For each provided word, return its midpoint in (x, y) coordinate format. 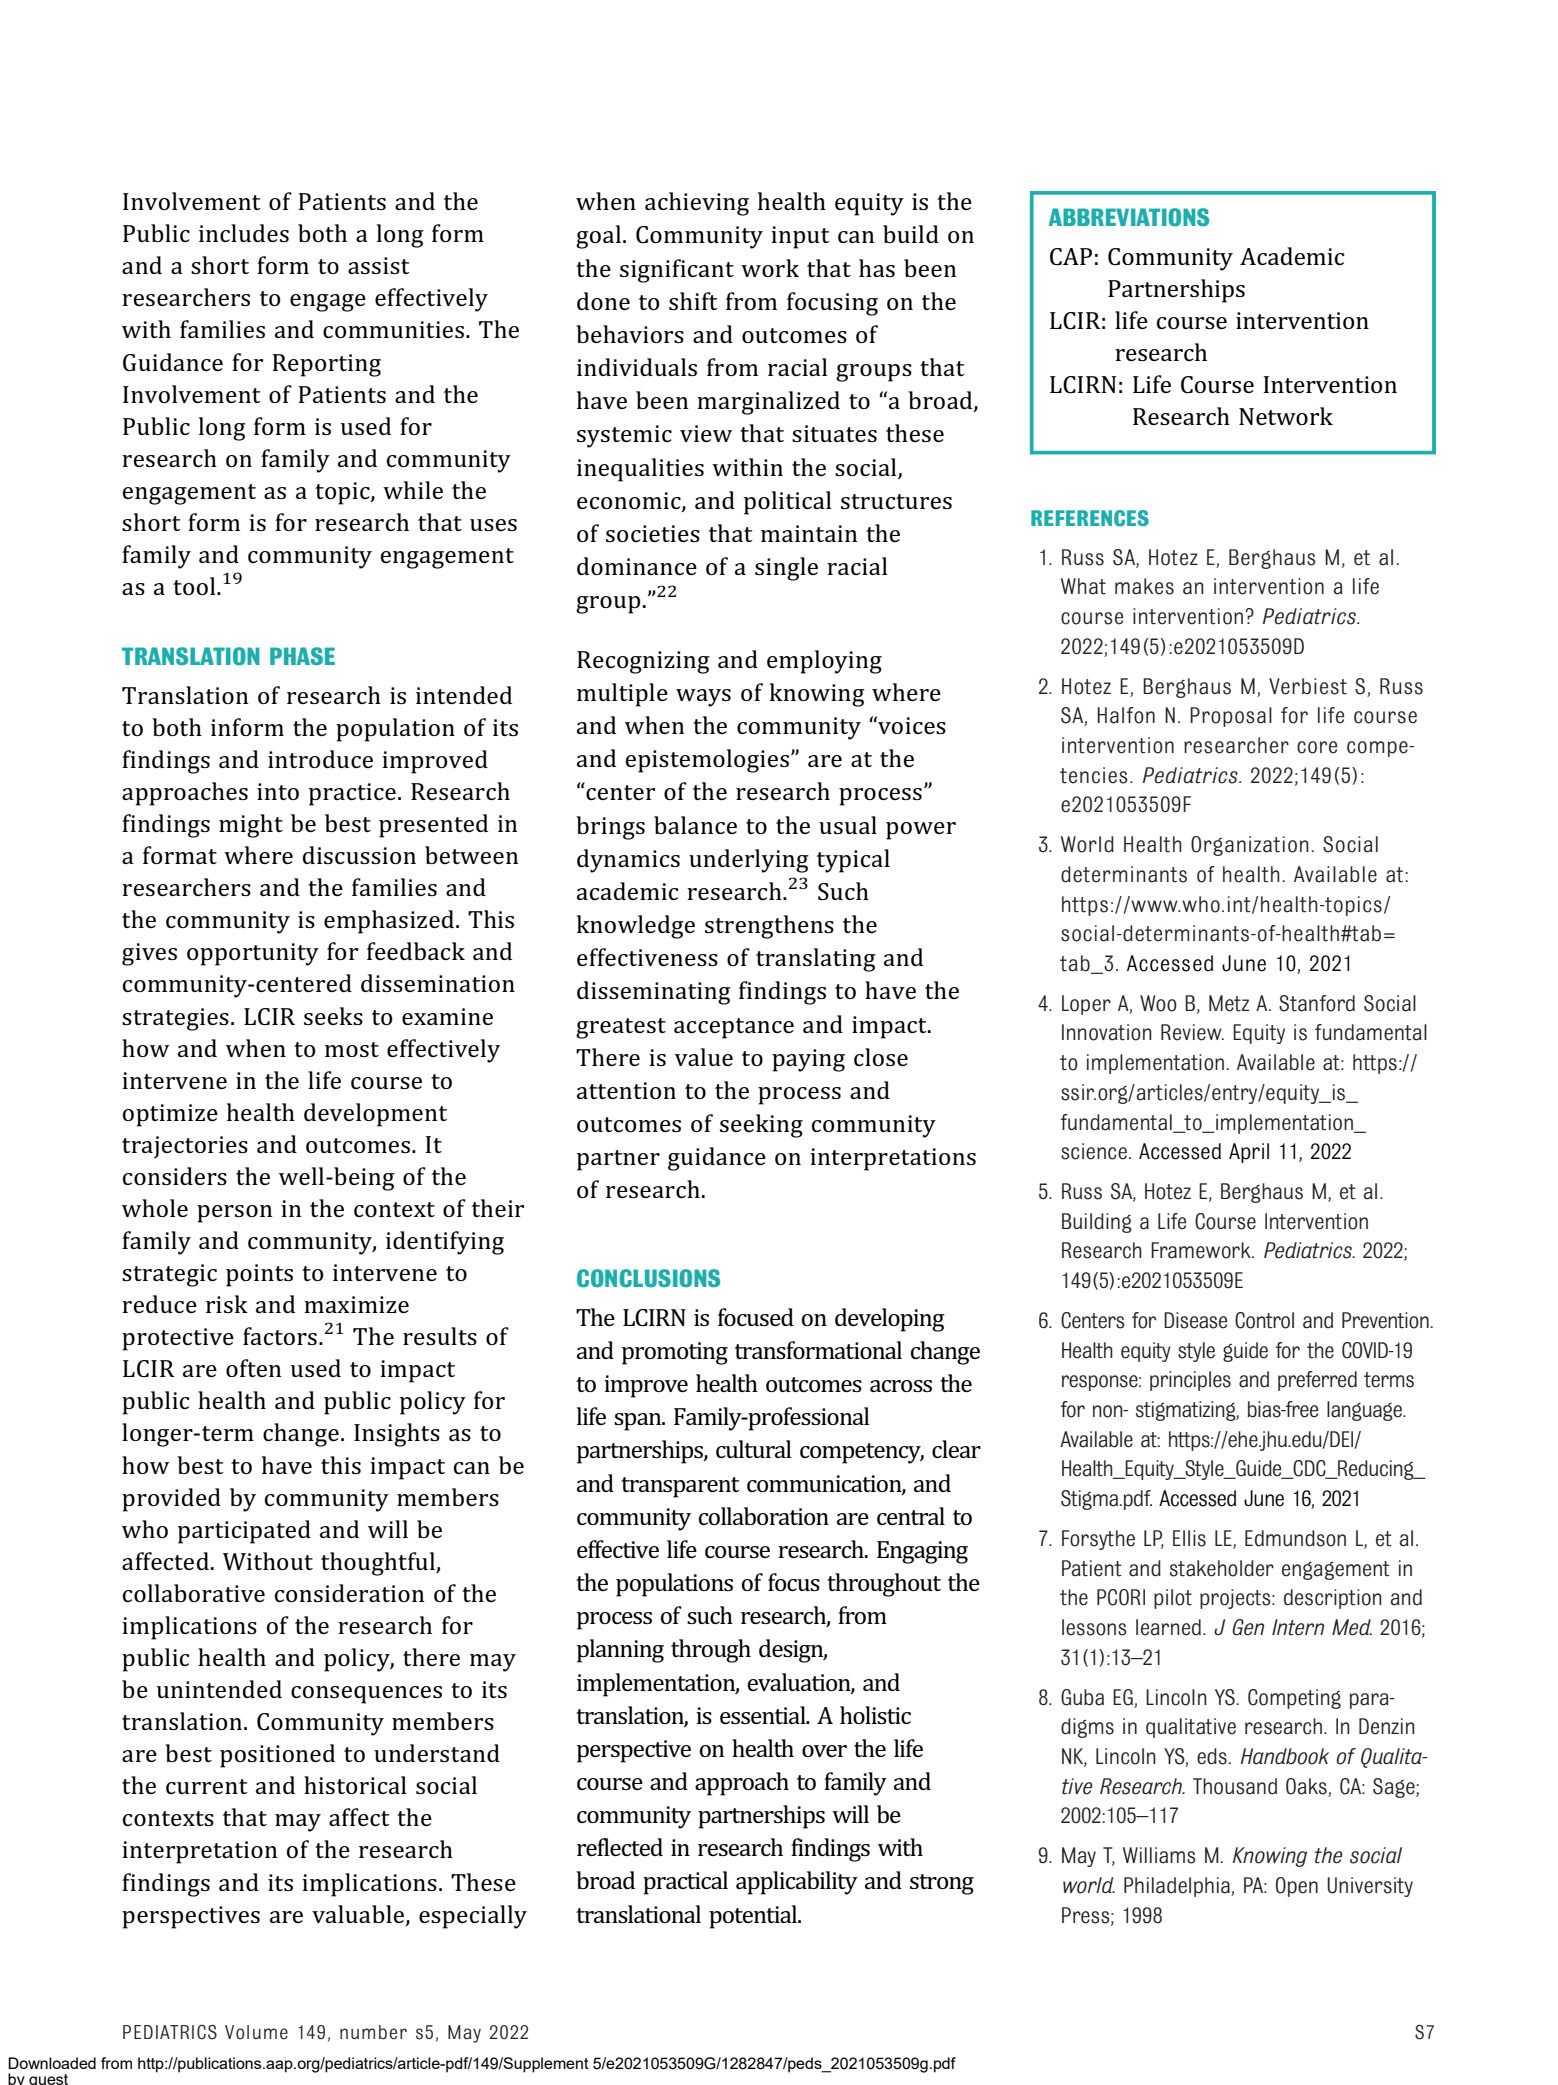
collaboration (764, 1516)
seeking (761, 1126)
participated (244, 1532)
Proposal (1231, 717)
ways (703, 698)
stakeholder (1222, 1568)
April (1249, 1153)
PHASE (302, 656)
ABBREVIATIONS (1129, 217)
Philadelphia (1178, 1887)
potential (754, 1917)
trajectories (185, 1147)
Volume (256, 2032)
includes (244, 233)
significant (677, 271)
